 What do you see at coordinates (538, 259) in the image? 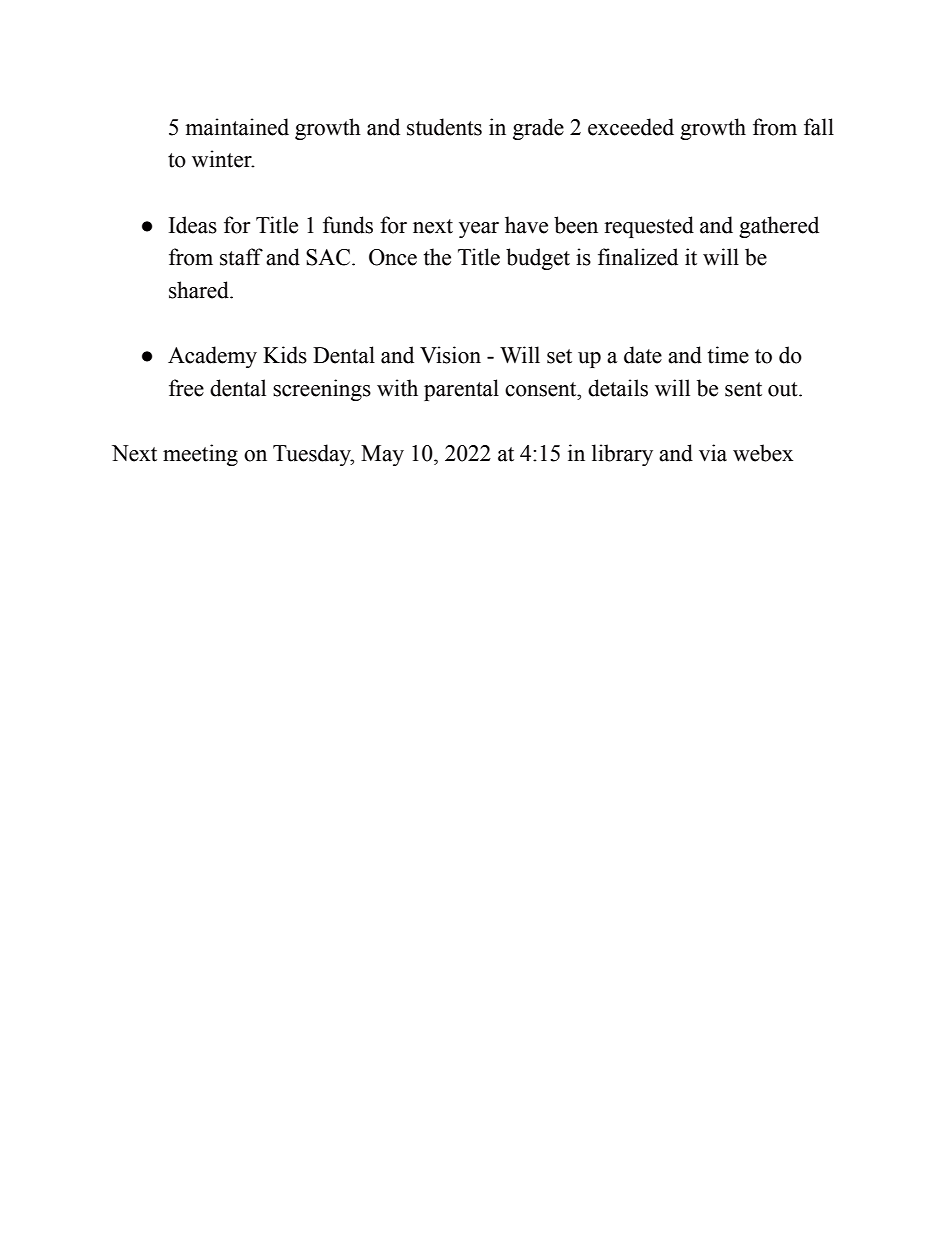
I see `budget` at bounding box center [538, 259].
